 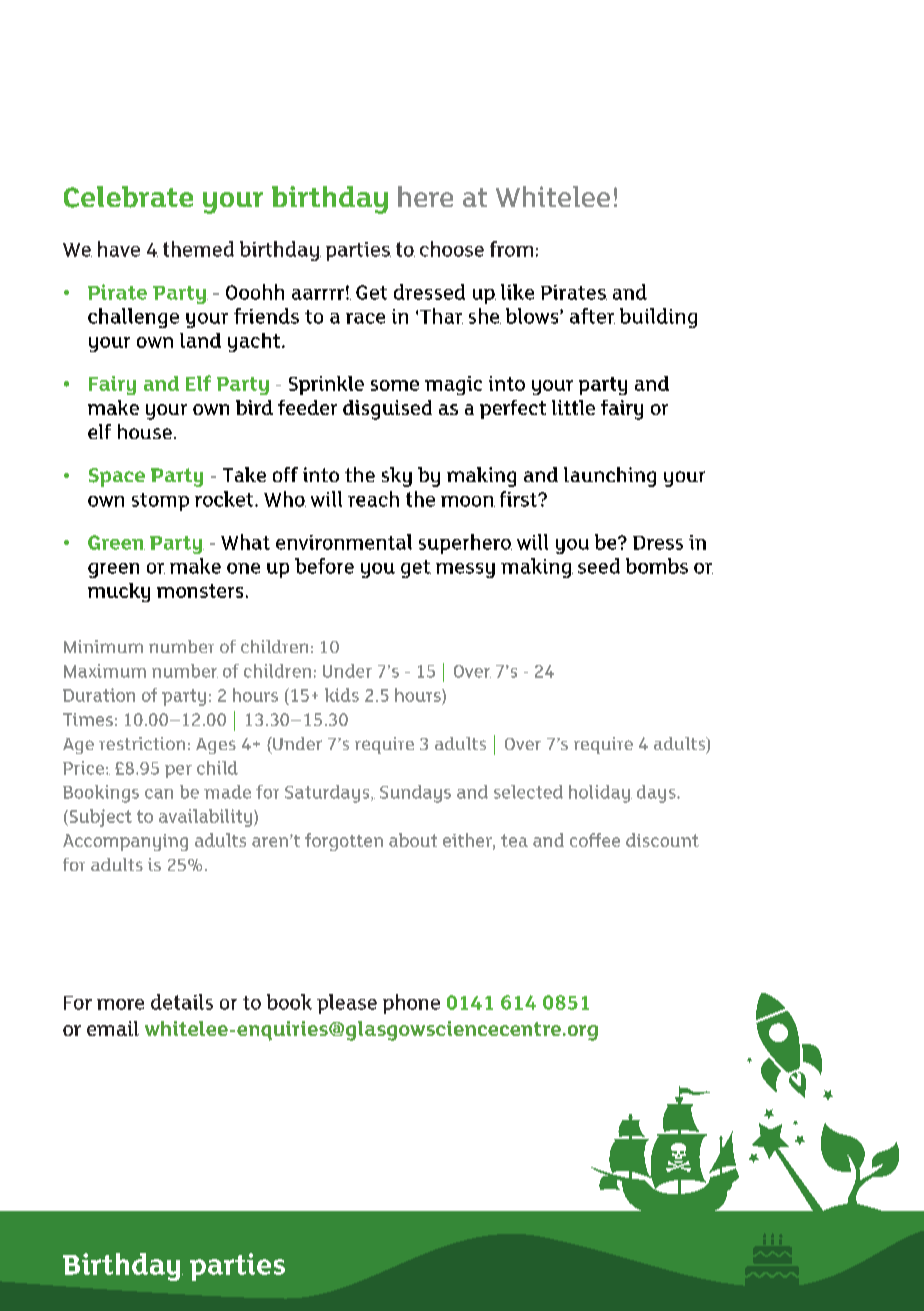 I want to click on little, so click(x=573, y=407).
